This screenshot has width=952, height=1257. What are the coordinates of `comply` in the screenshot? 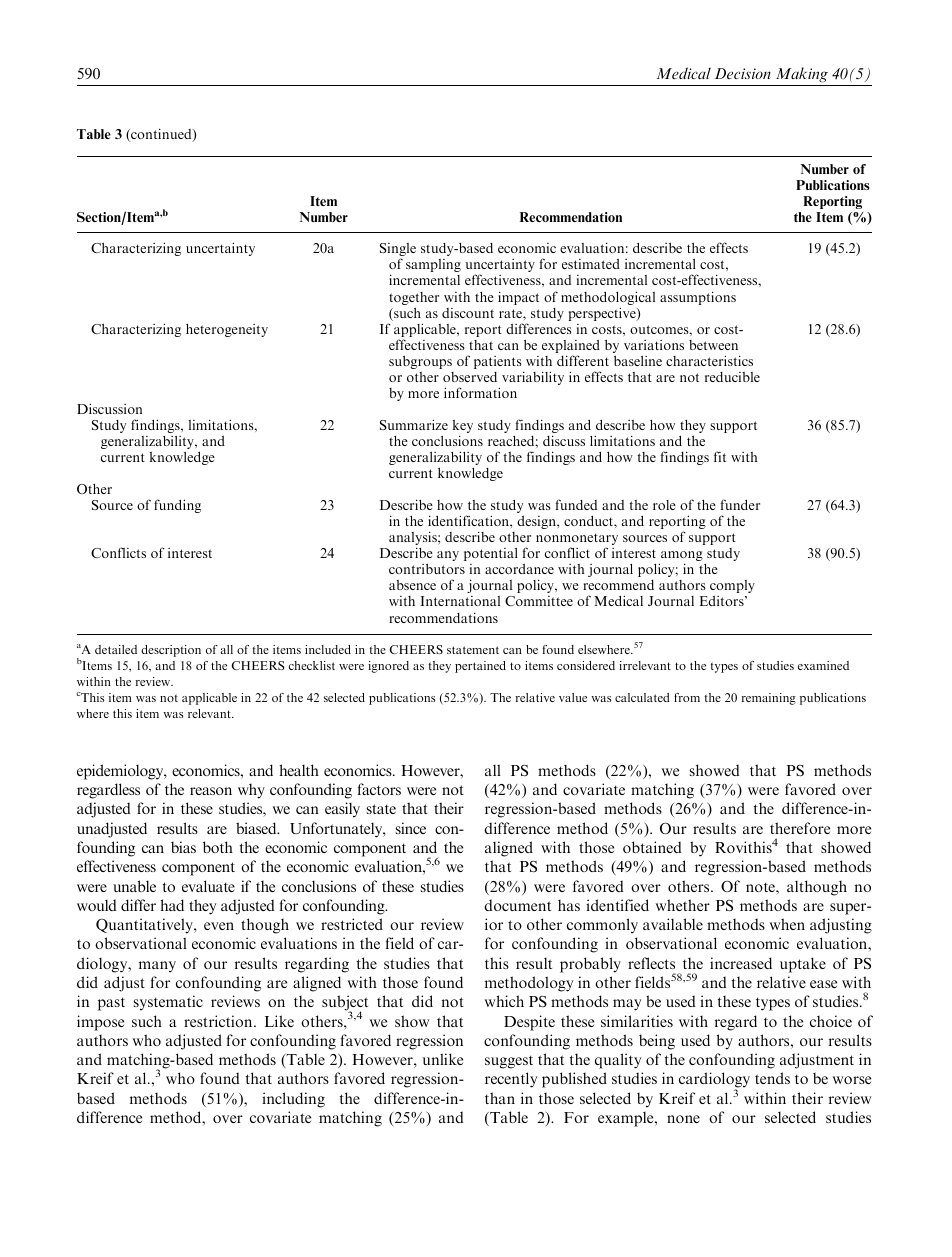 It's located at (732, 586).
